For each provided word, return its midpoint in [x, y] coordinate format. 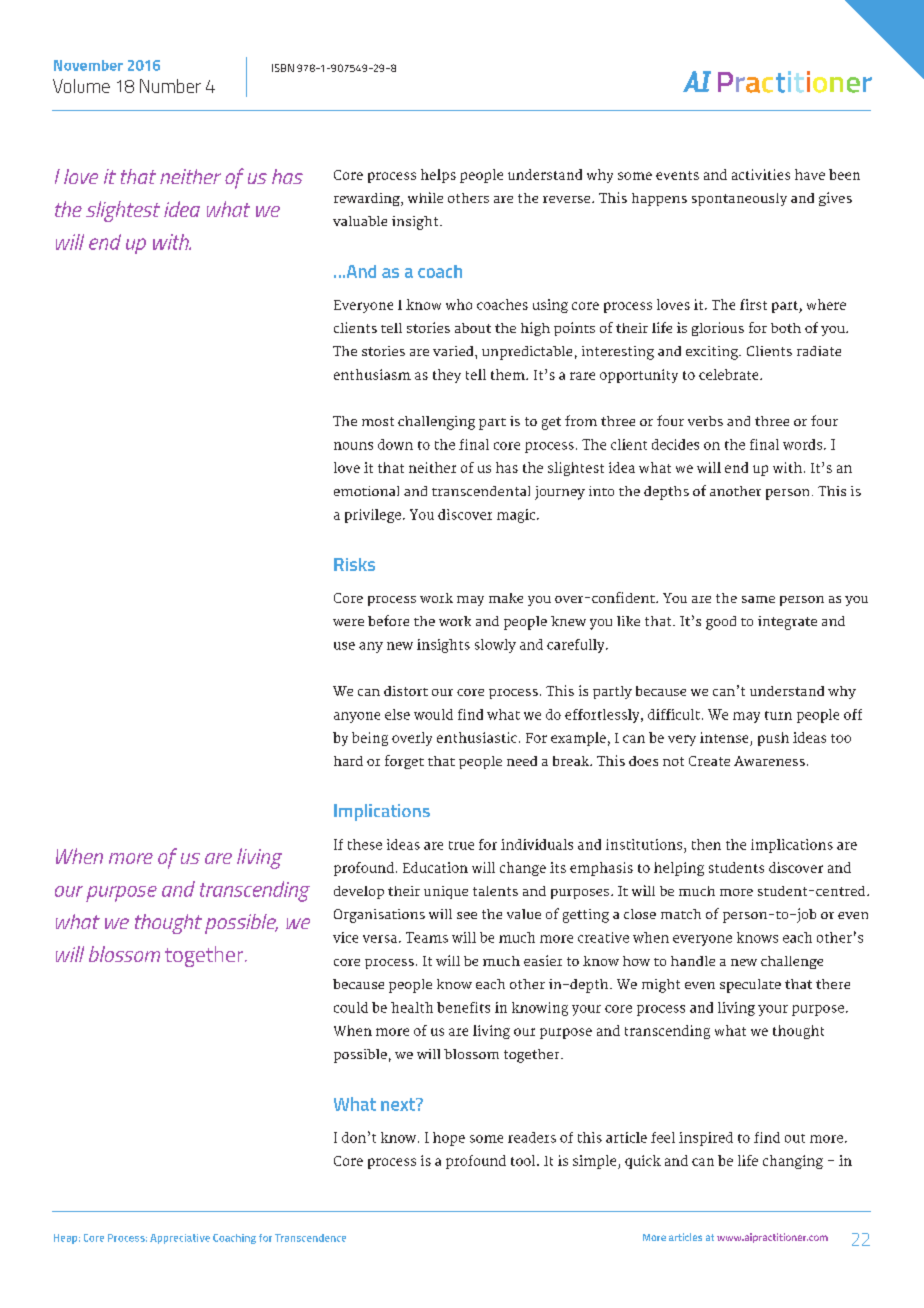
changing [793, 1162]
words [804, 444]
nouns [353, 446]
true [461, 845]
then [706, 844]
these [365, 844]
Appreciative [180, 1239]
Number [170, 86]
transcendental [481, 491]
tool [524, 1160]
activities [761, 174]
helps [438, 176]
